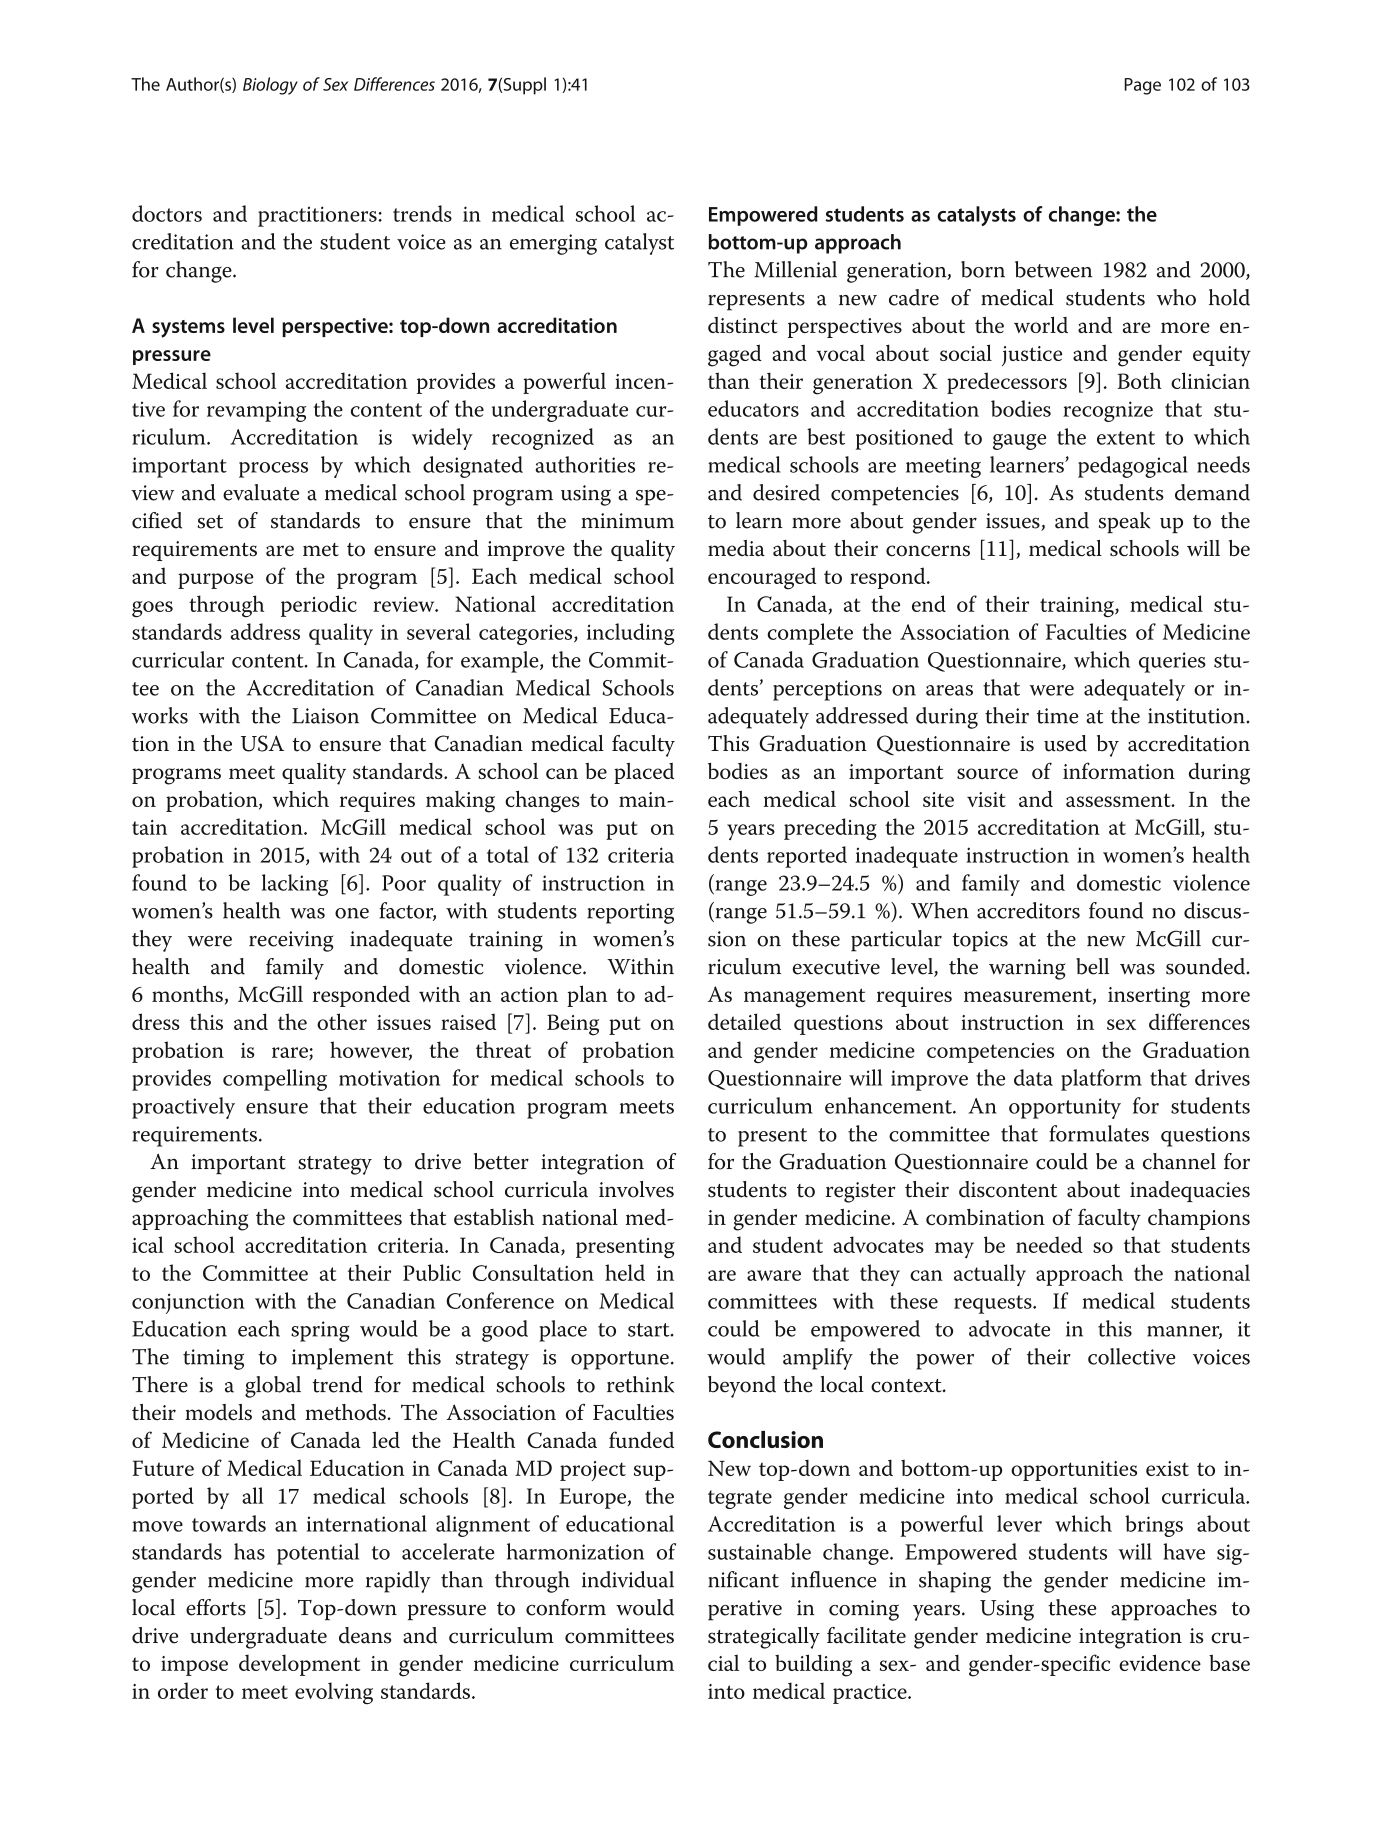 This page has width=1382, height=1837. Describe the element at coordinates (261, 492) in the page. I see `evaluate` at that location.
